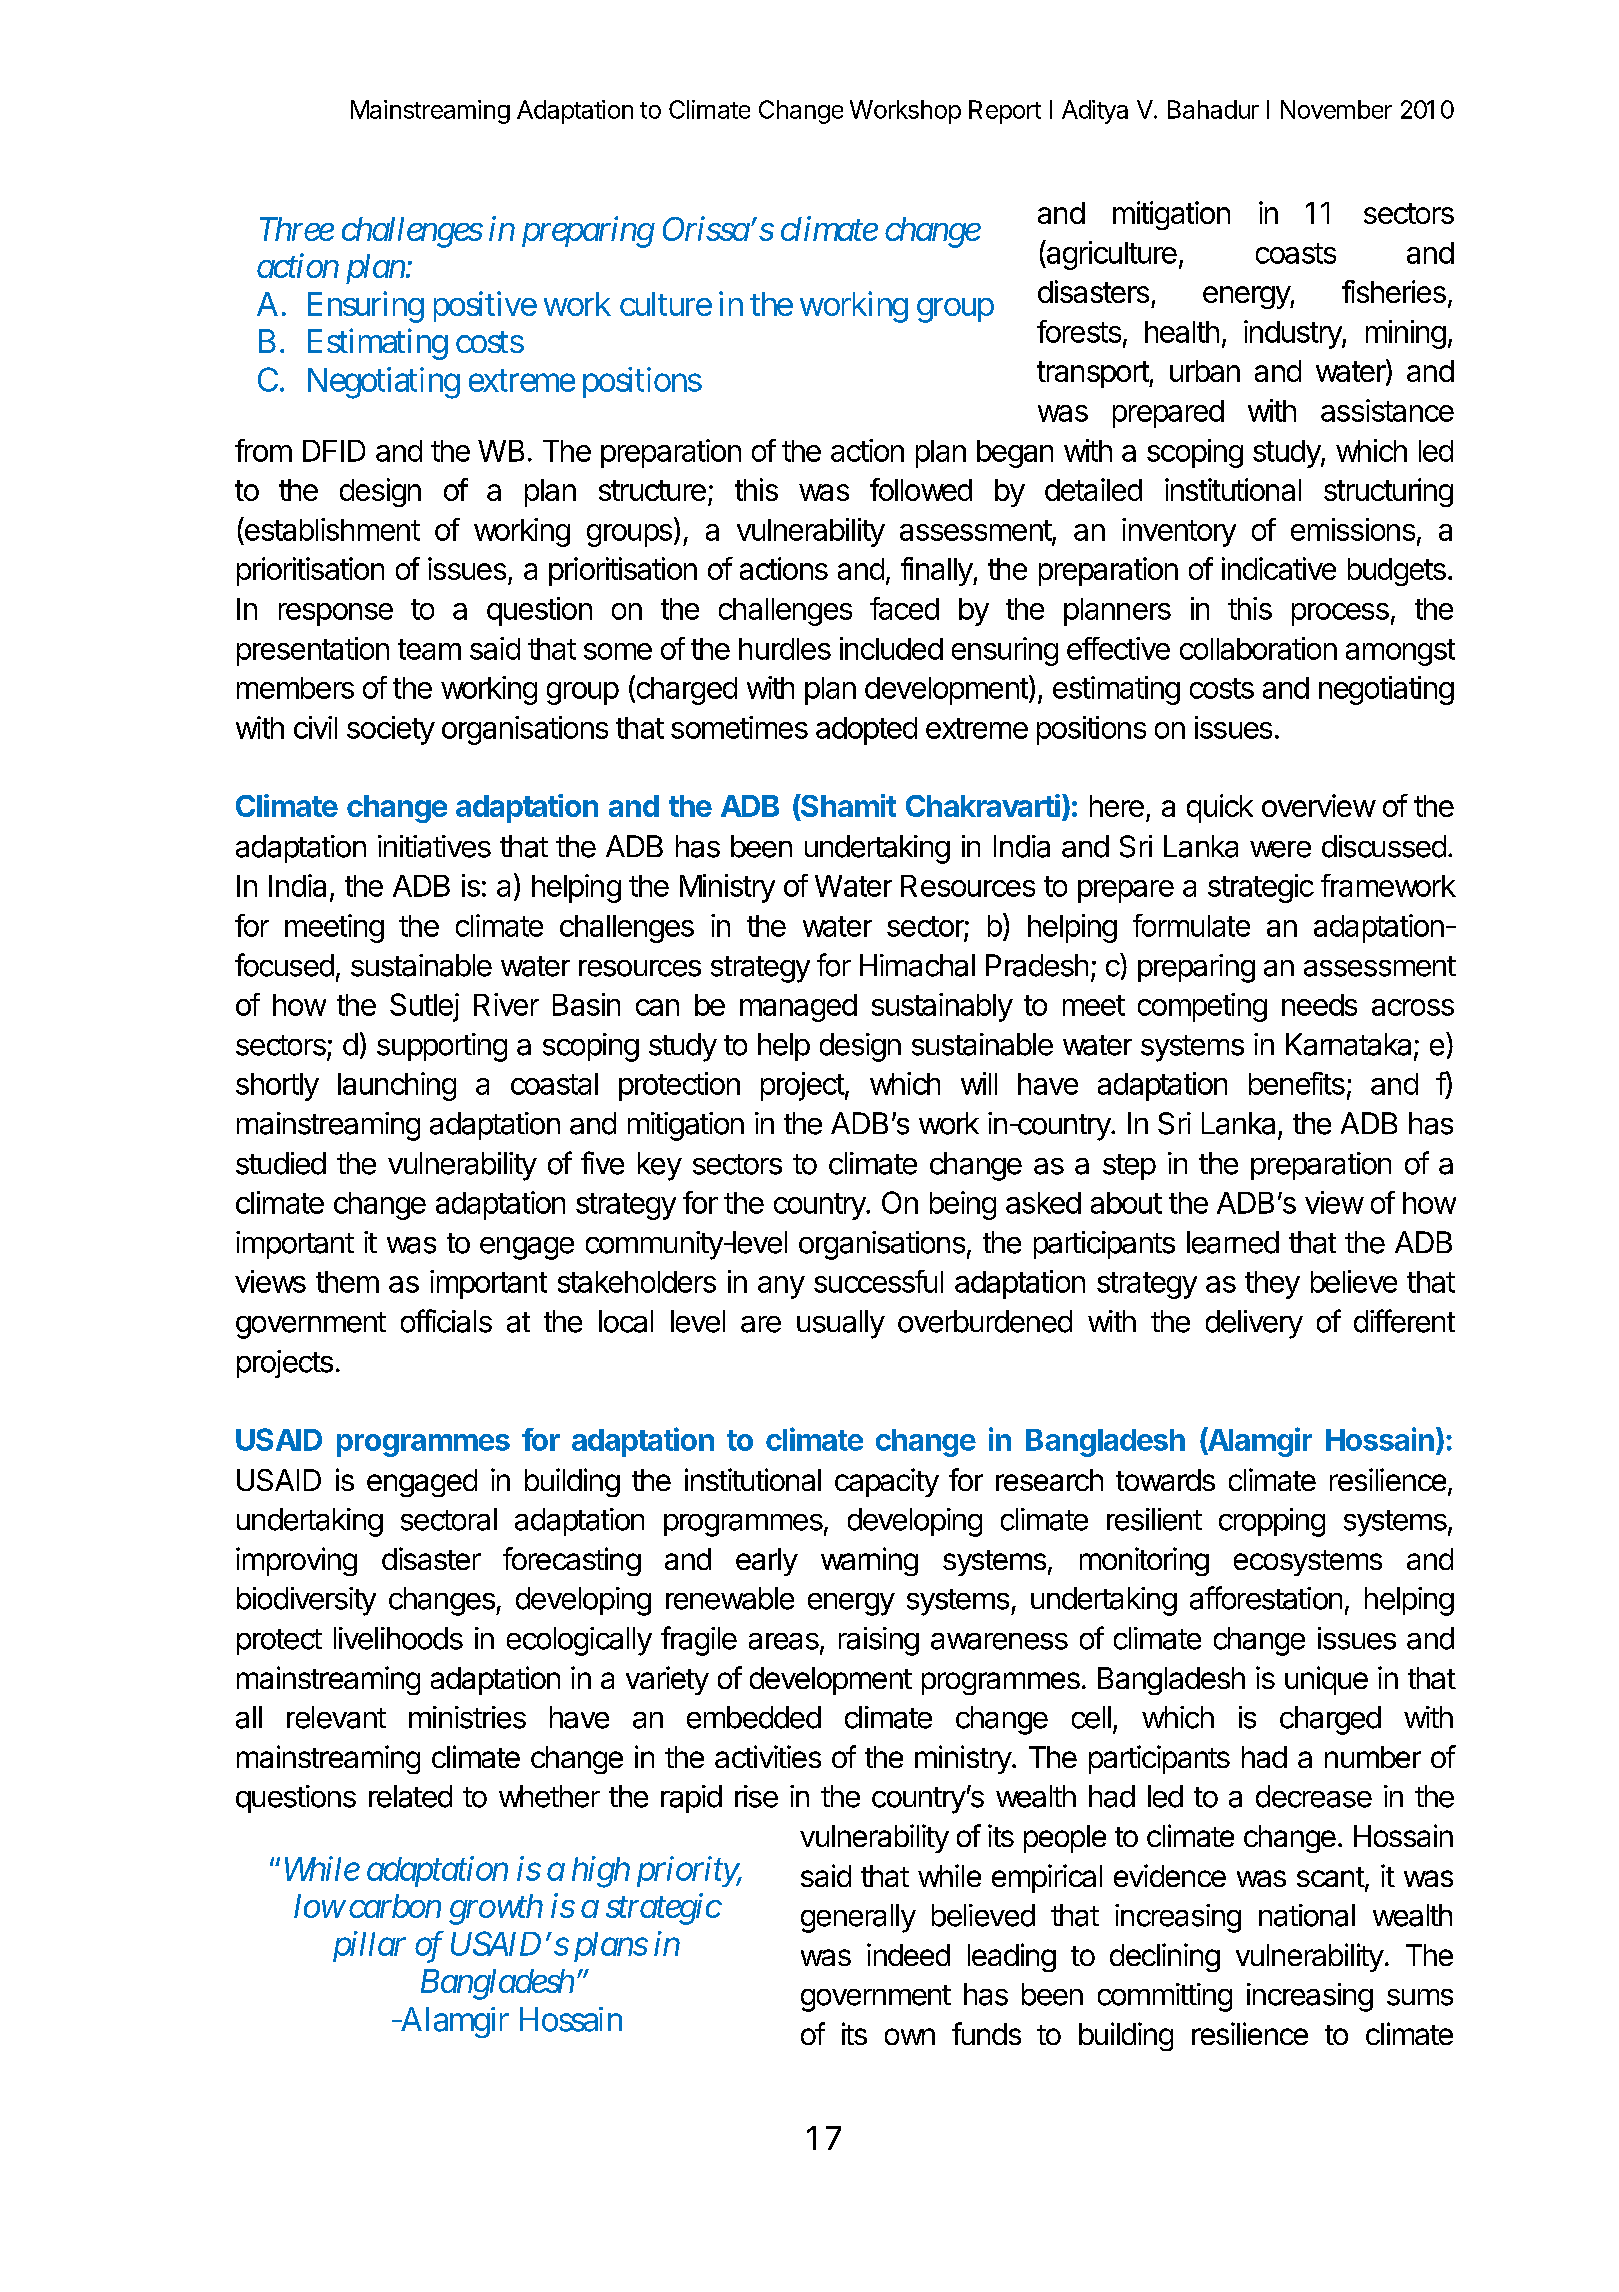 Image resolution: width=1619 pixels, height=2292 pixels. Describe the element at coordinates (263, 450) in the screenshot. I see `from` at that location.
